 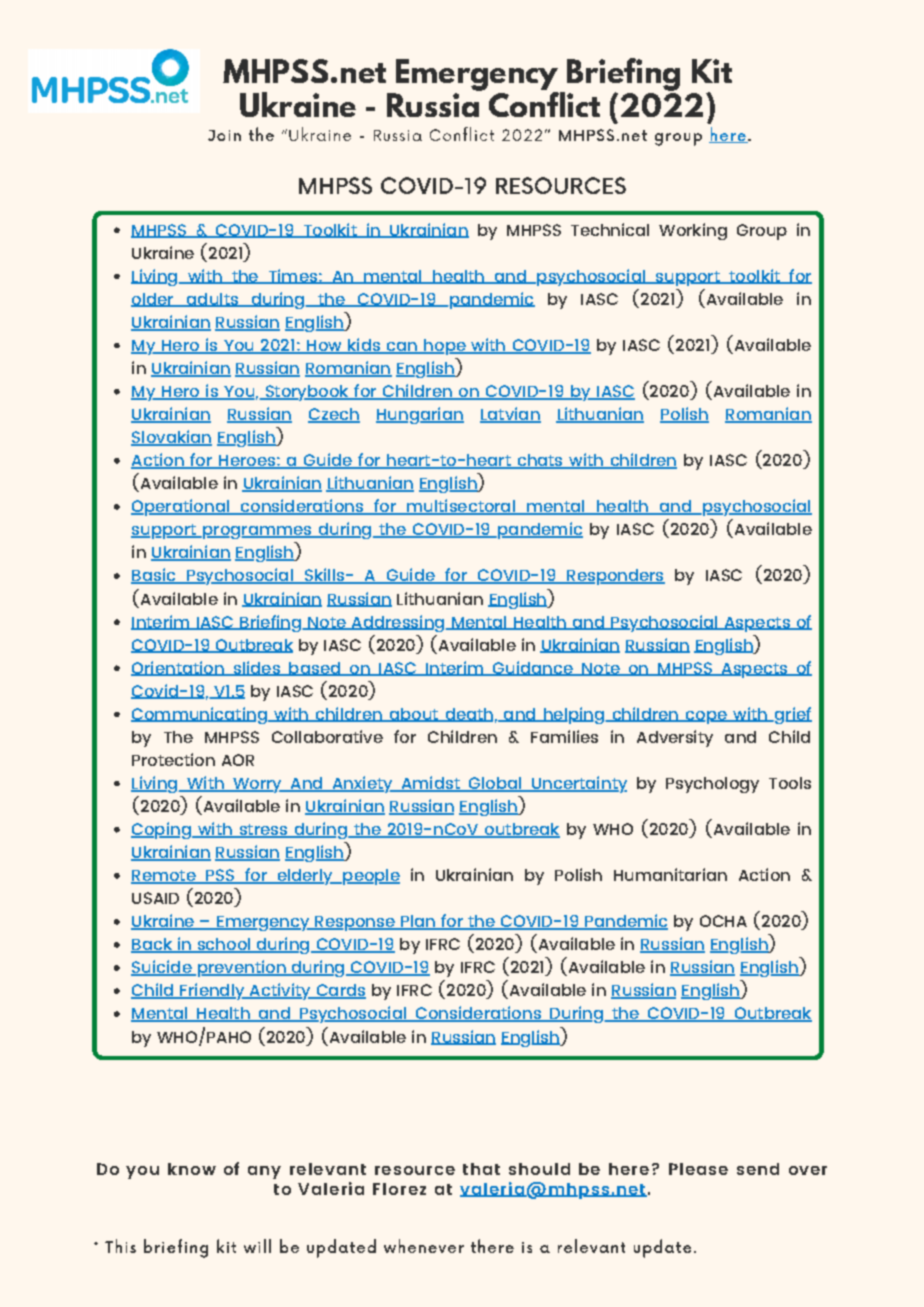 I want to click on Working, so click(x=693, y=231).
